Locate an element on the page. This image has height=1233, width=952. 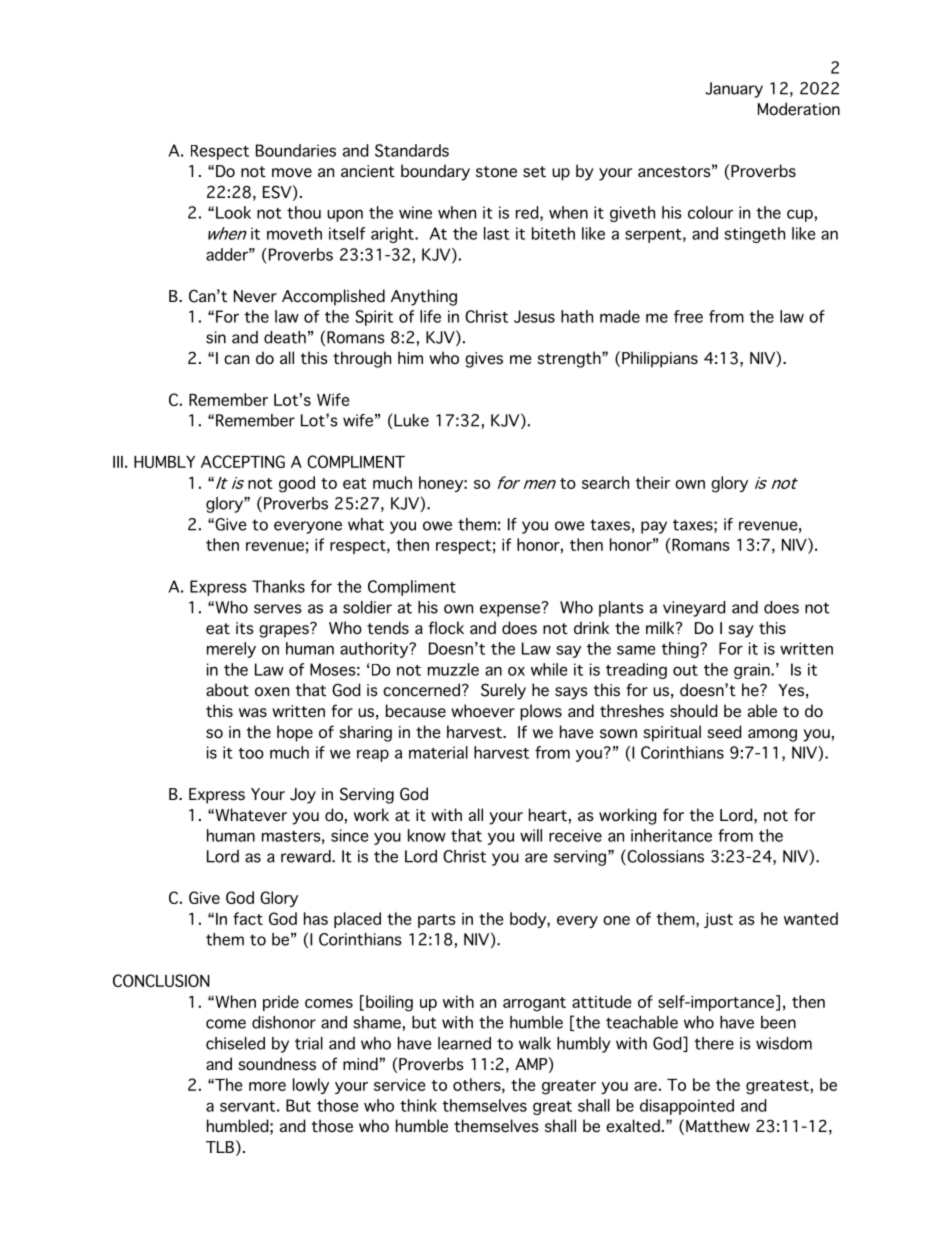
Boundaries is located at coordinates (296, 150).
